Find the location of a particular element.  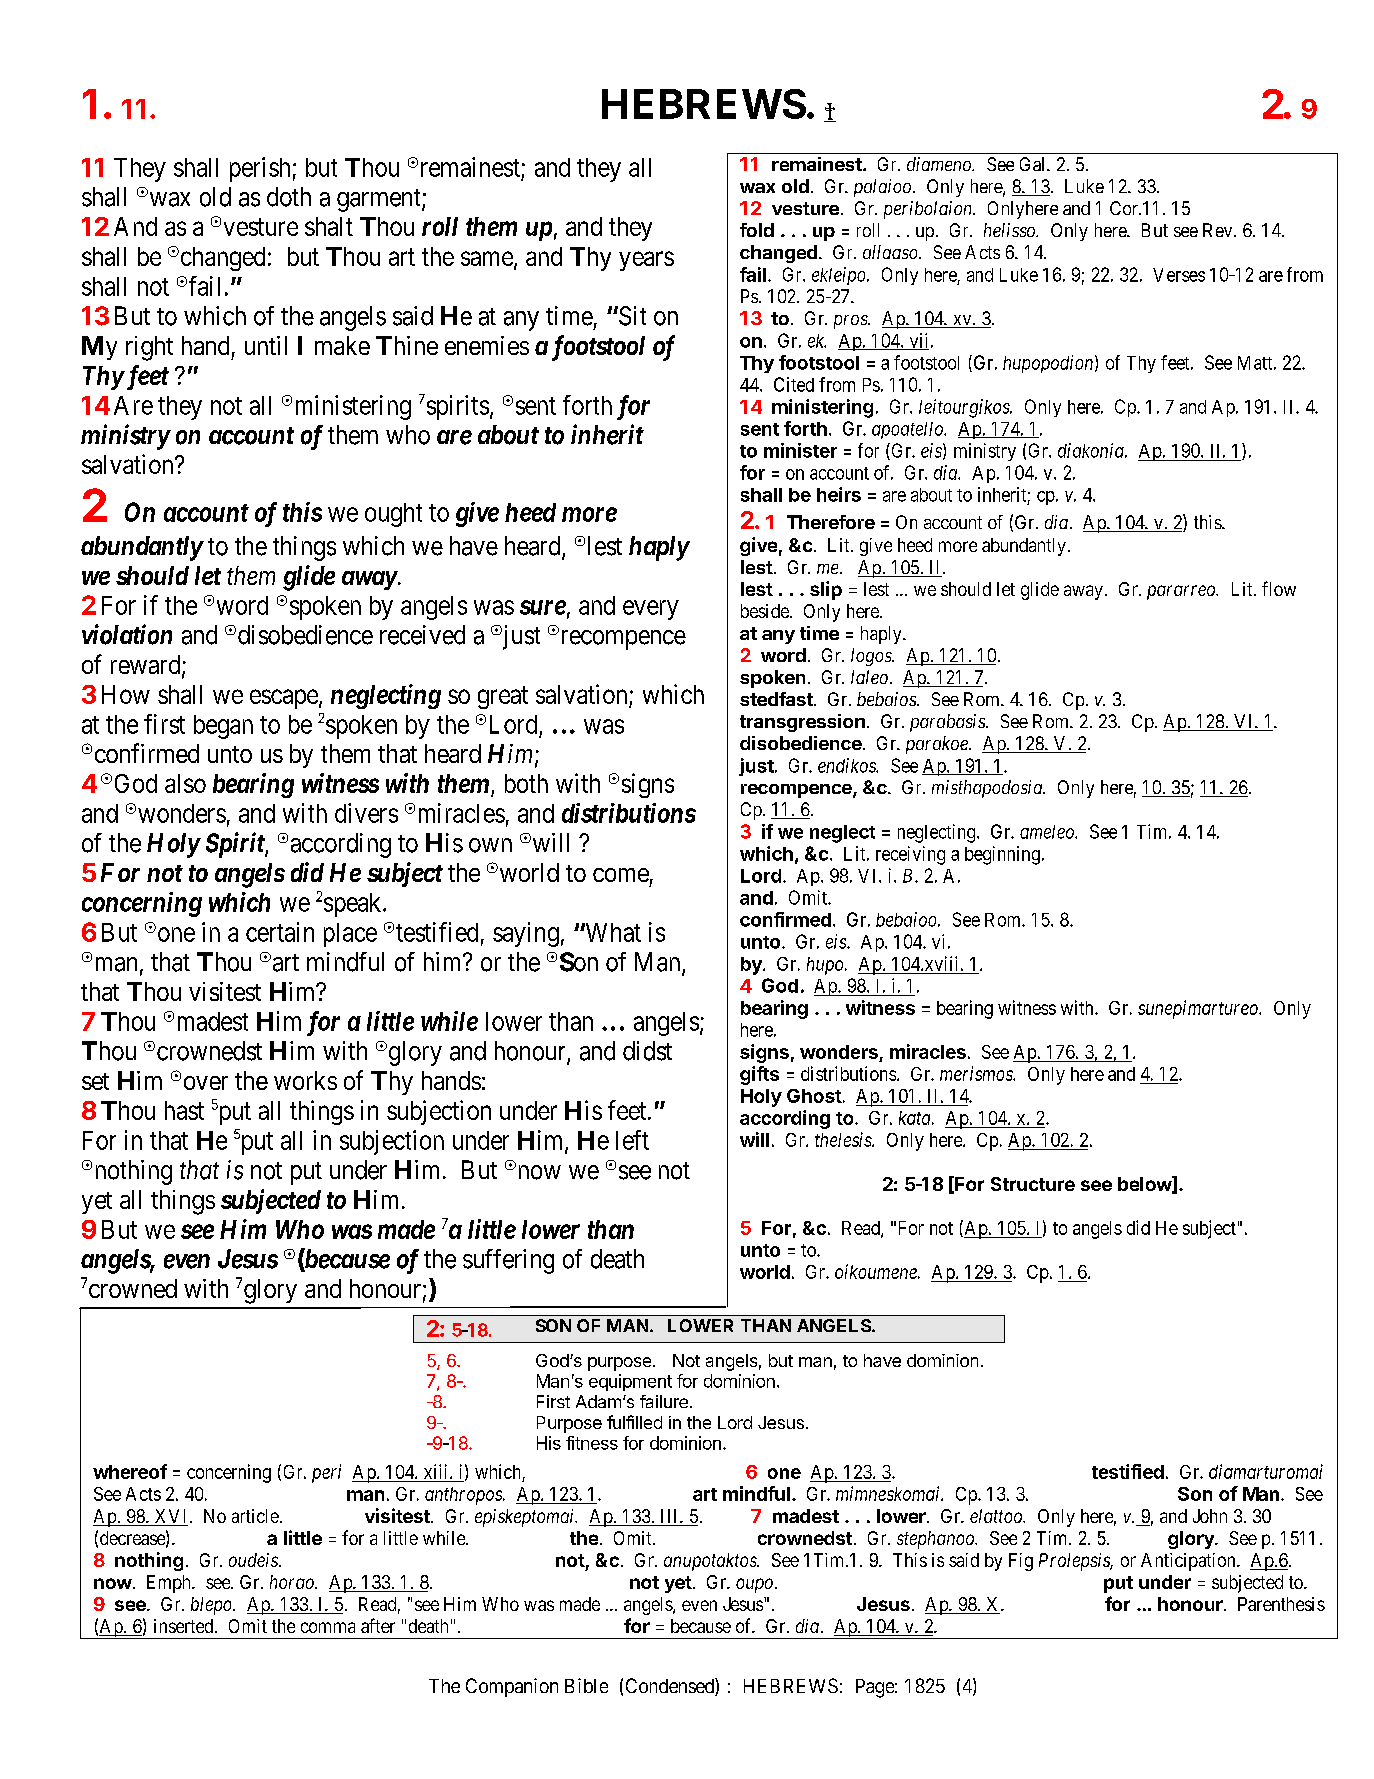

fold is located at coordinates (757, 230).
